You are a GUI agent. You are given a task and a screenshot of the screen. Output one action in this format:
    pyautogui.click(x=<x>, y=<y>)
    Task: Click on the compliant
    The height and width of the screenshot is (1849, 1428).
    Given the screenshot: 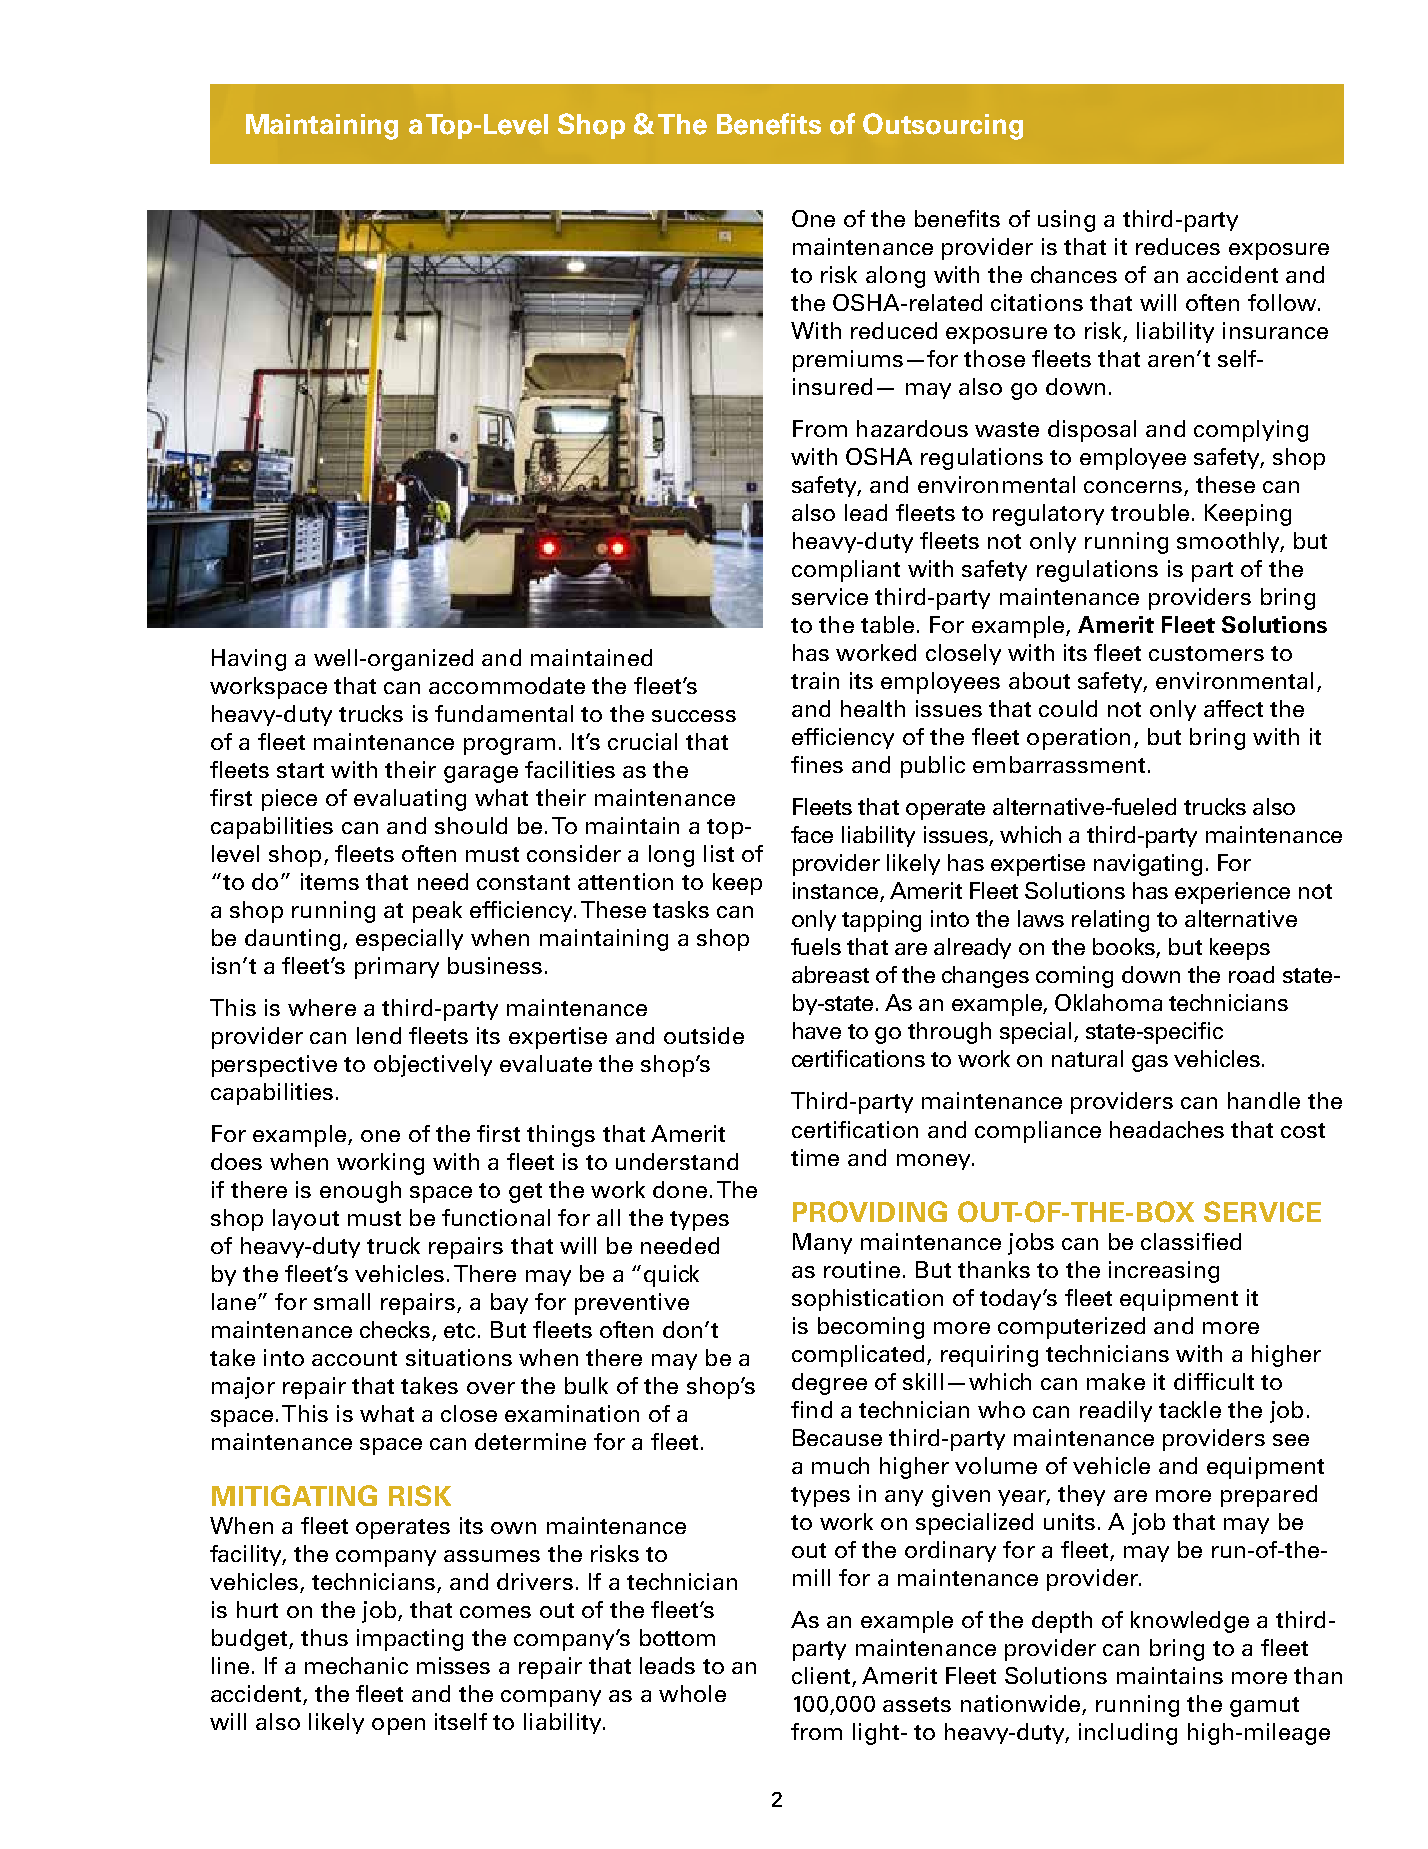 What is the action you would take?
    pyautogui.click(x=846, y=571)
